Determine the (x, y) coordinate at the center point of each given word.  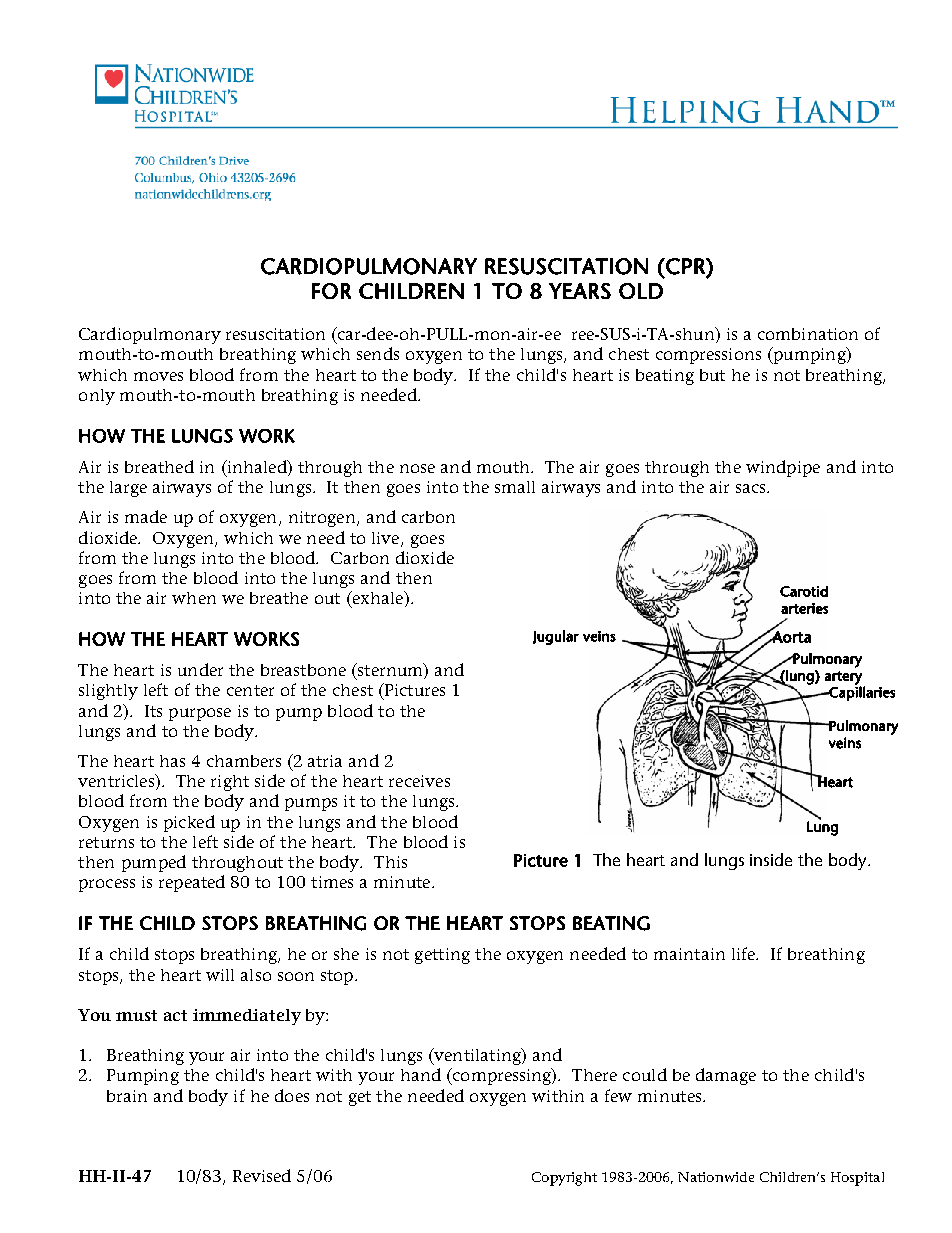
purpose (200, 714)
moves (158, 376)
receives (419, 781)
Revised (262, 1175)
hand (421, 1074)
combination (808, 334)
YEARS (580, 291)
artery (843, 679)
